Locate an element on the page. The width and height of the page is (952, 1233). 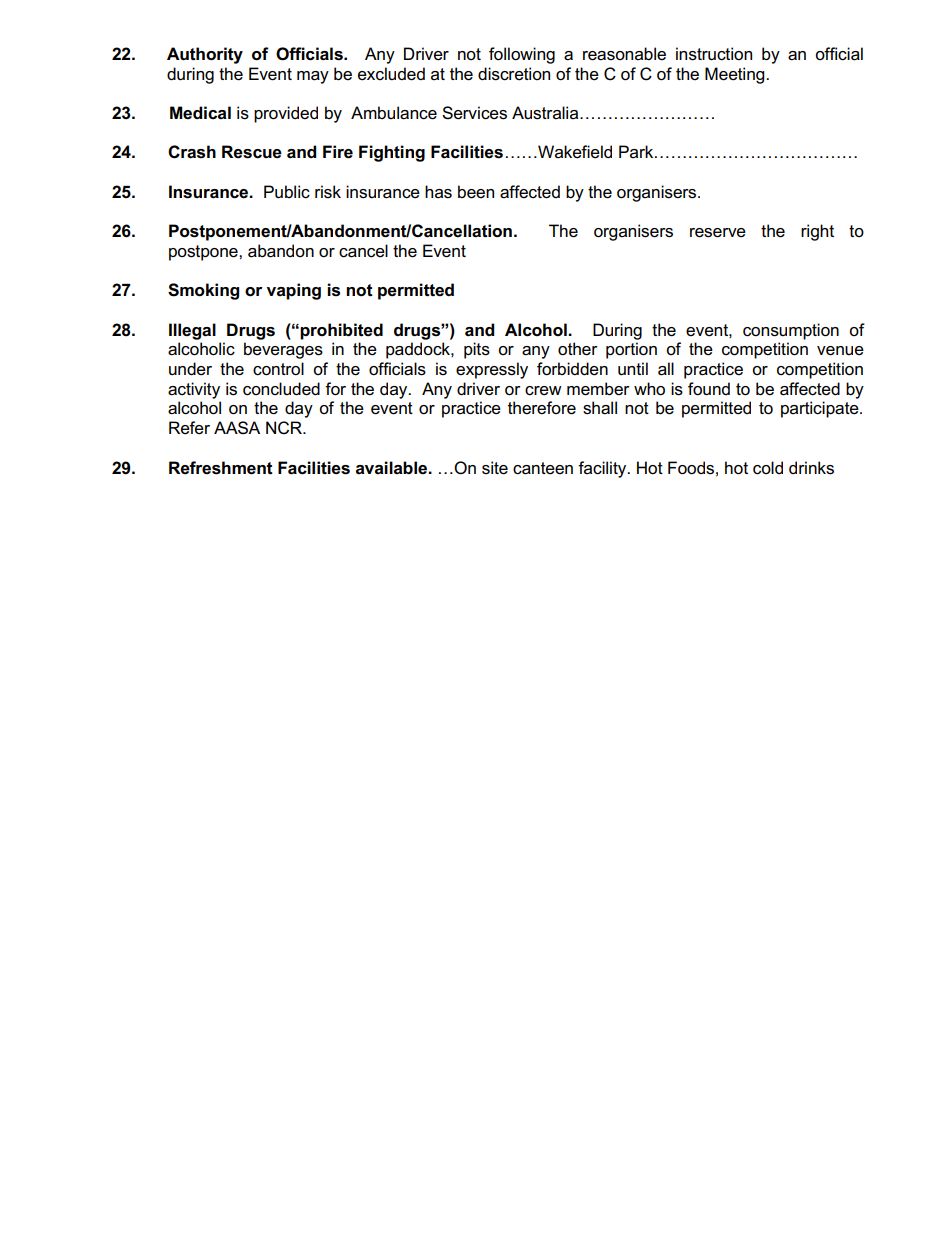
vaping is located at coordinates (294, 291).
